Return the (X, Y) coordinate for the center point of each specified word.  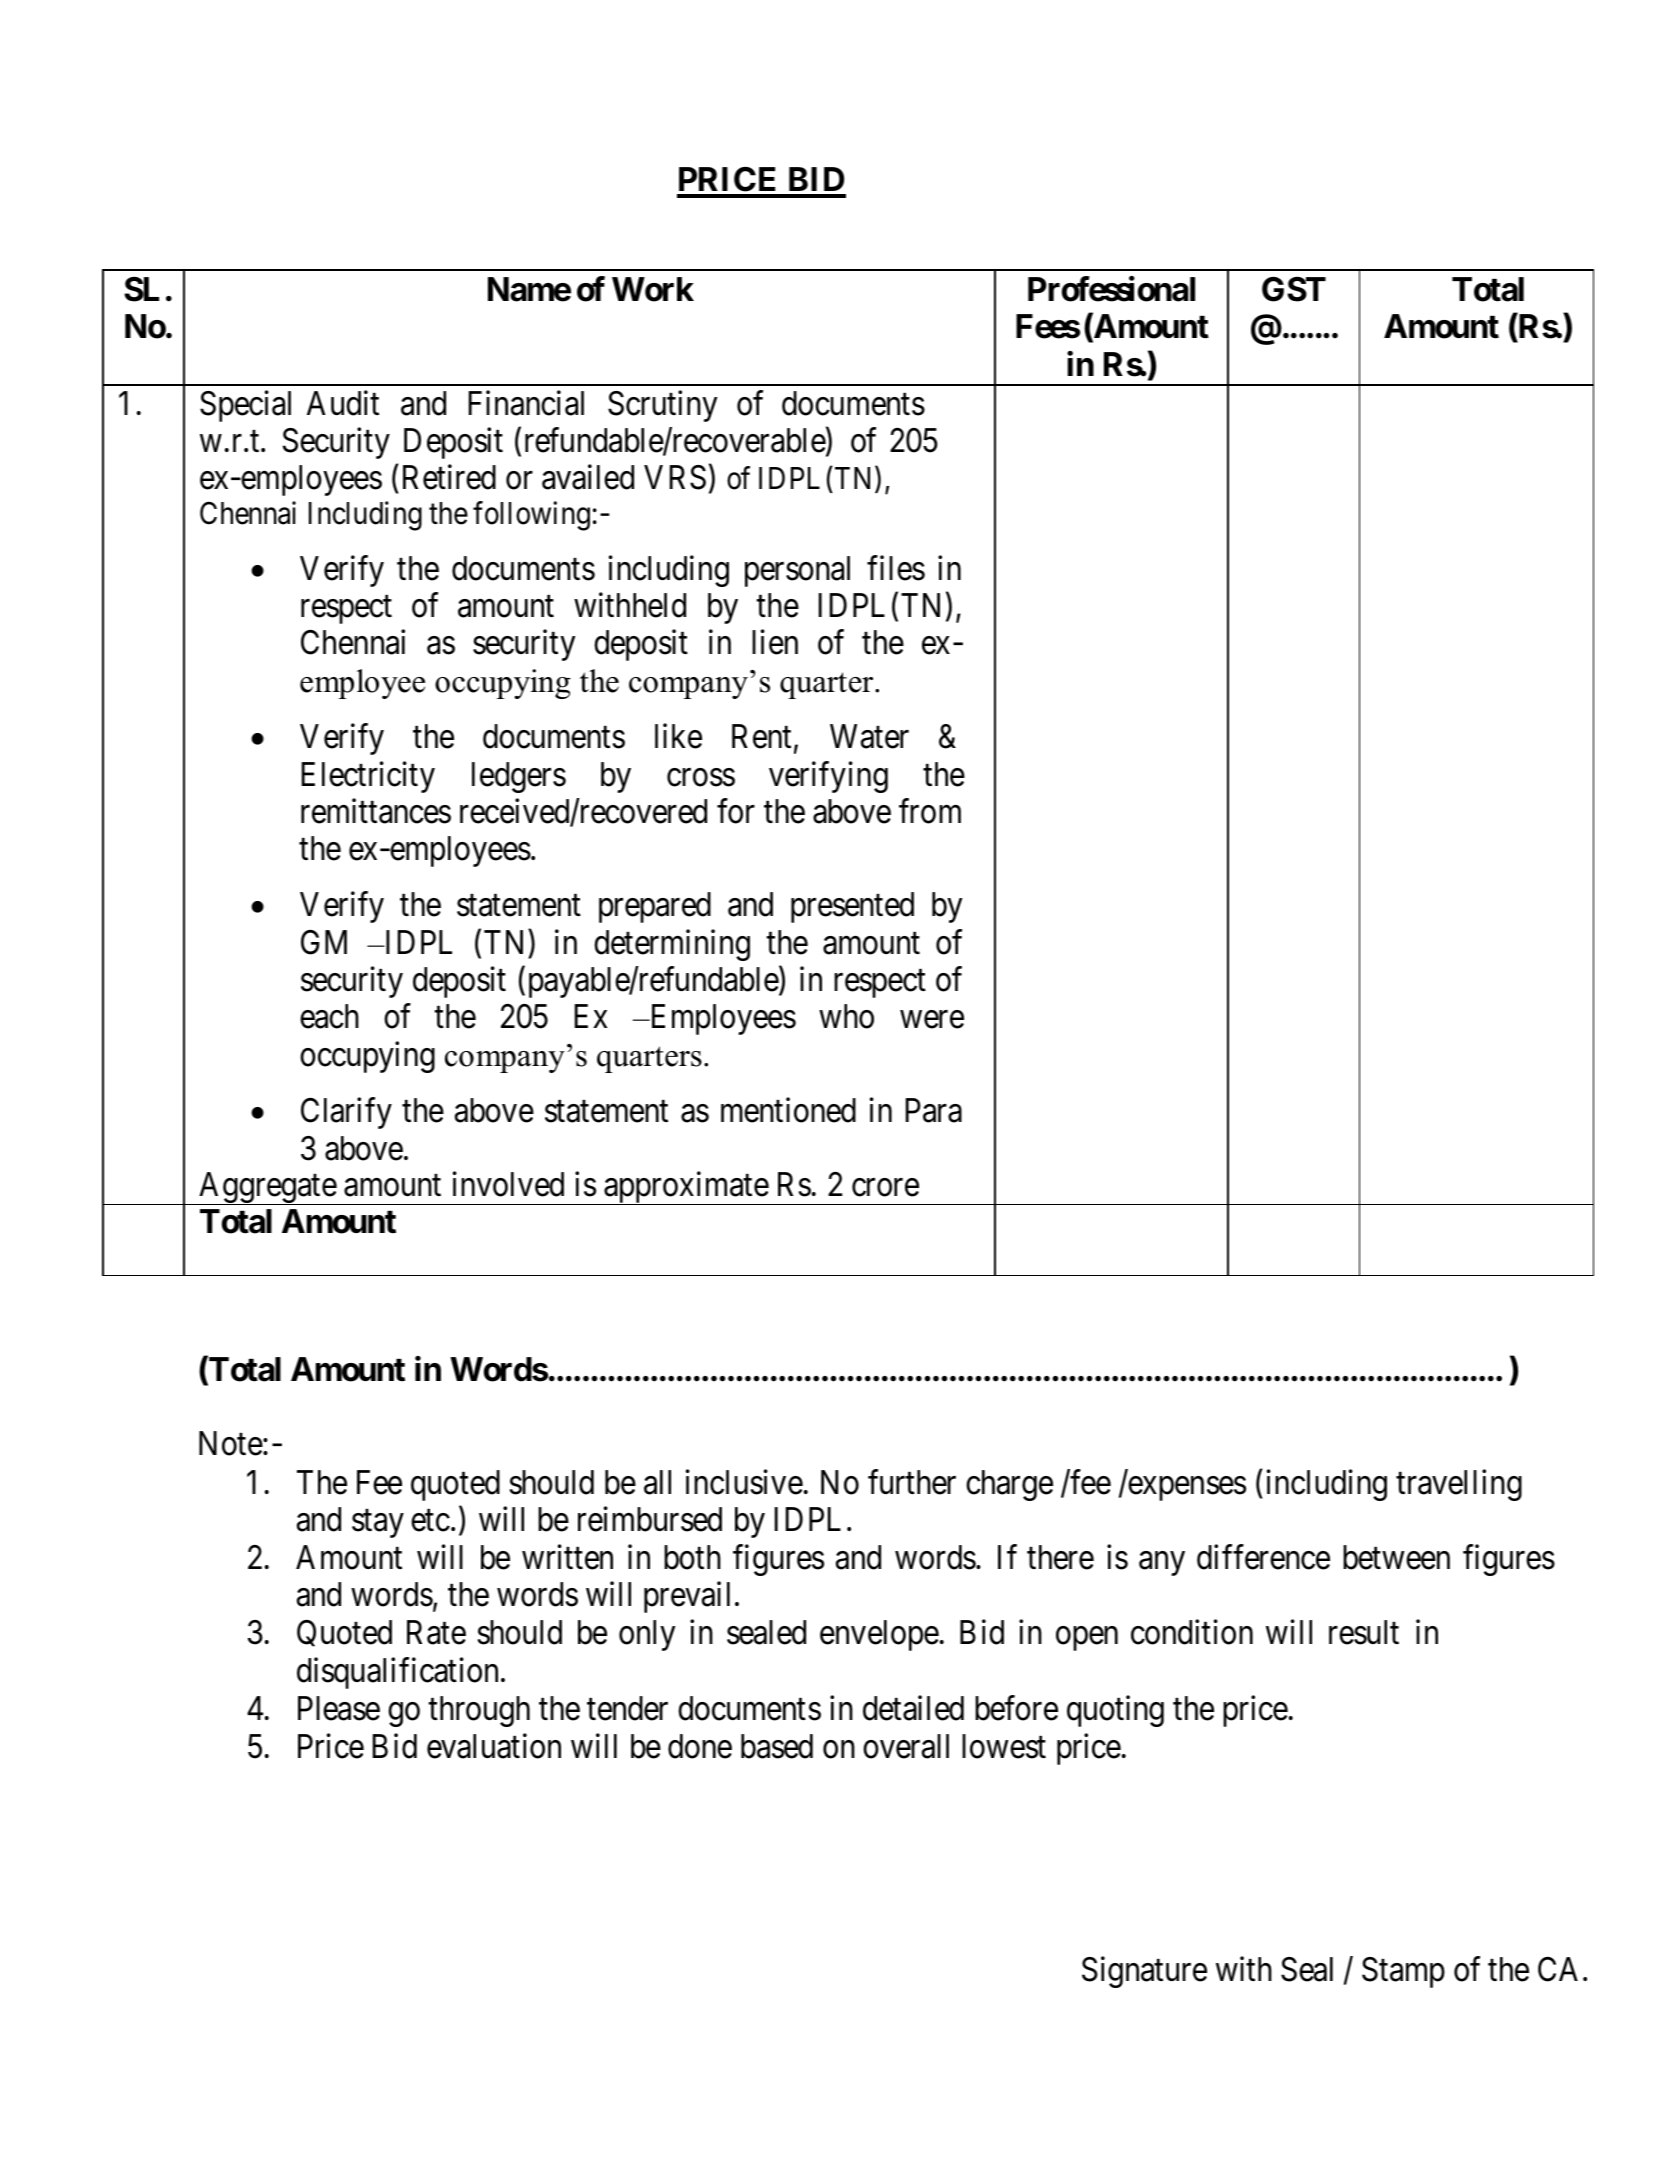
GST (1294, 289)
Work (653, 289)
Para (934, 1110)
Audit (343, 403)
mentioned (788, 1110)
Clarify (346, 1113)
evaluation (494, 1746)
